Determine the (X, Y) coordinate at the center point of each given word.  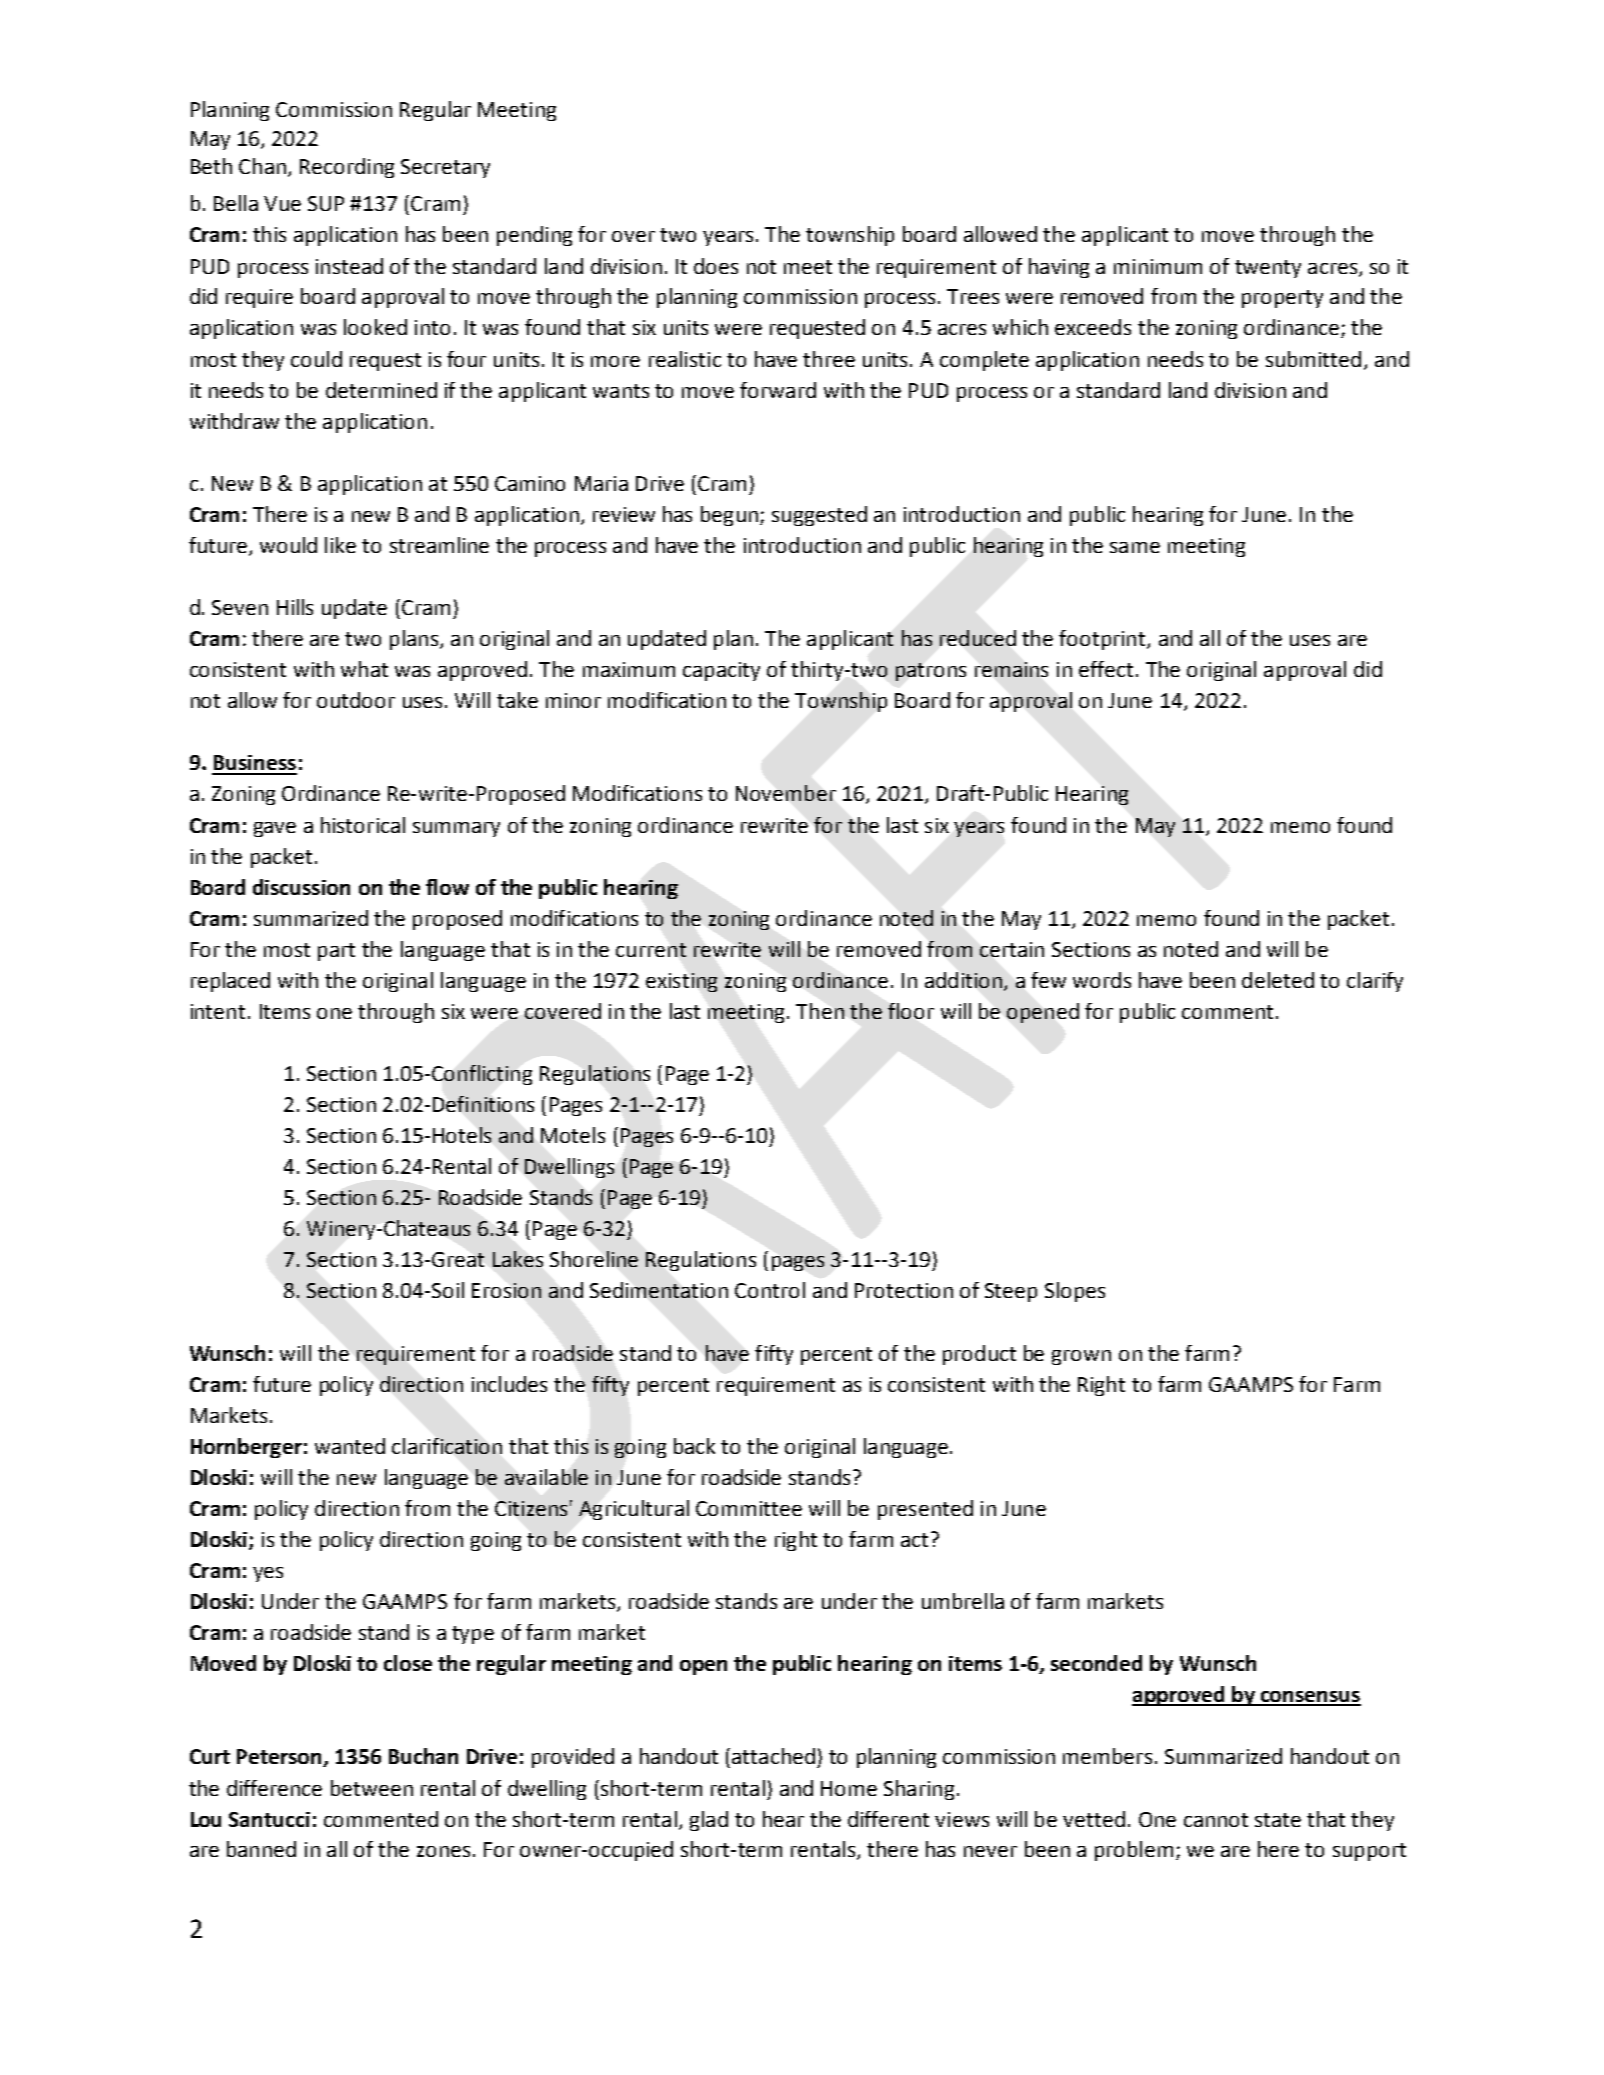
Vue (282, 203)
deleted (1278, 980)
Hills (295, 607)
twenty (1268, 269)
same (1135, 547)
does (716, 266)
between (372, 1788)
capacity (721, 671)
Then (820, 1011)
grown (1081, 1357)
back (694, 1446)
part (336, 952)
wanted (350, 1446)
